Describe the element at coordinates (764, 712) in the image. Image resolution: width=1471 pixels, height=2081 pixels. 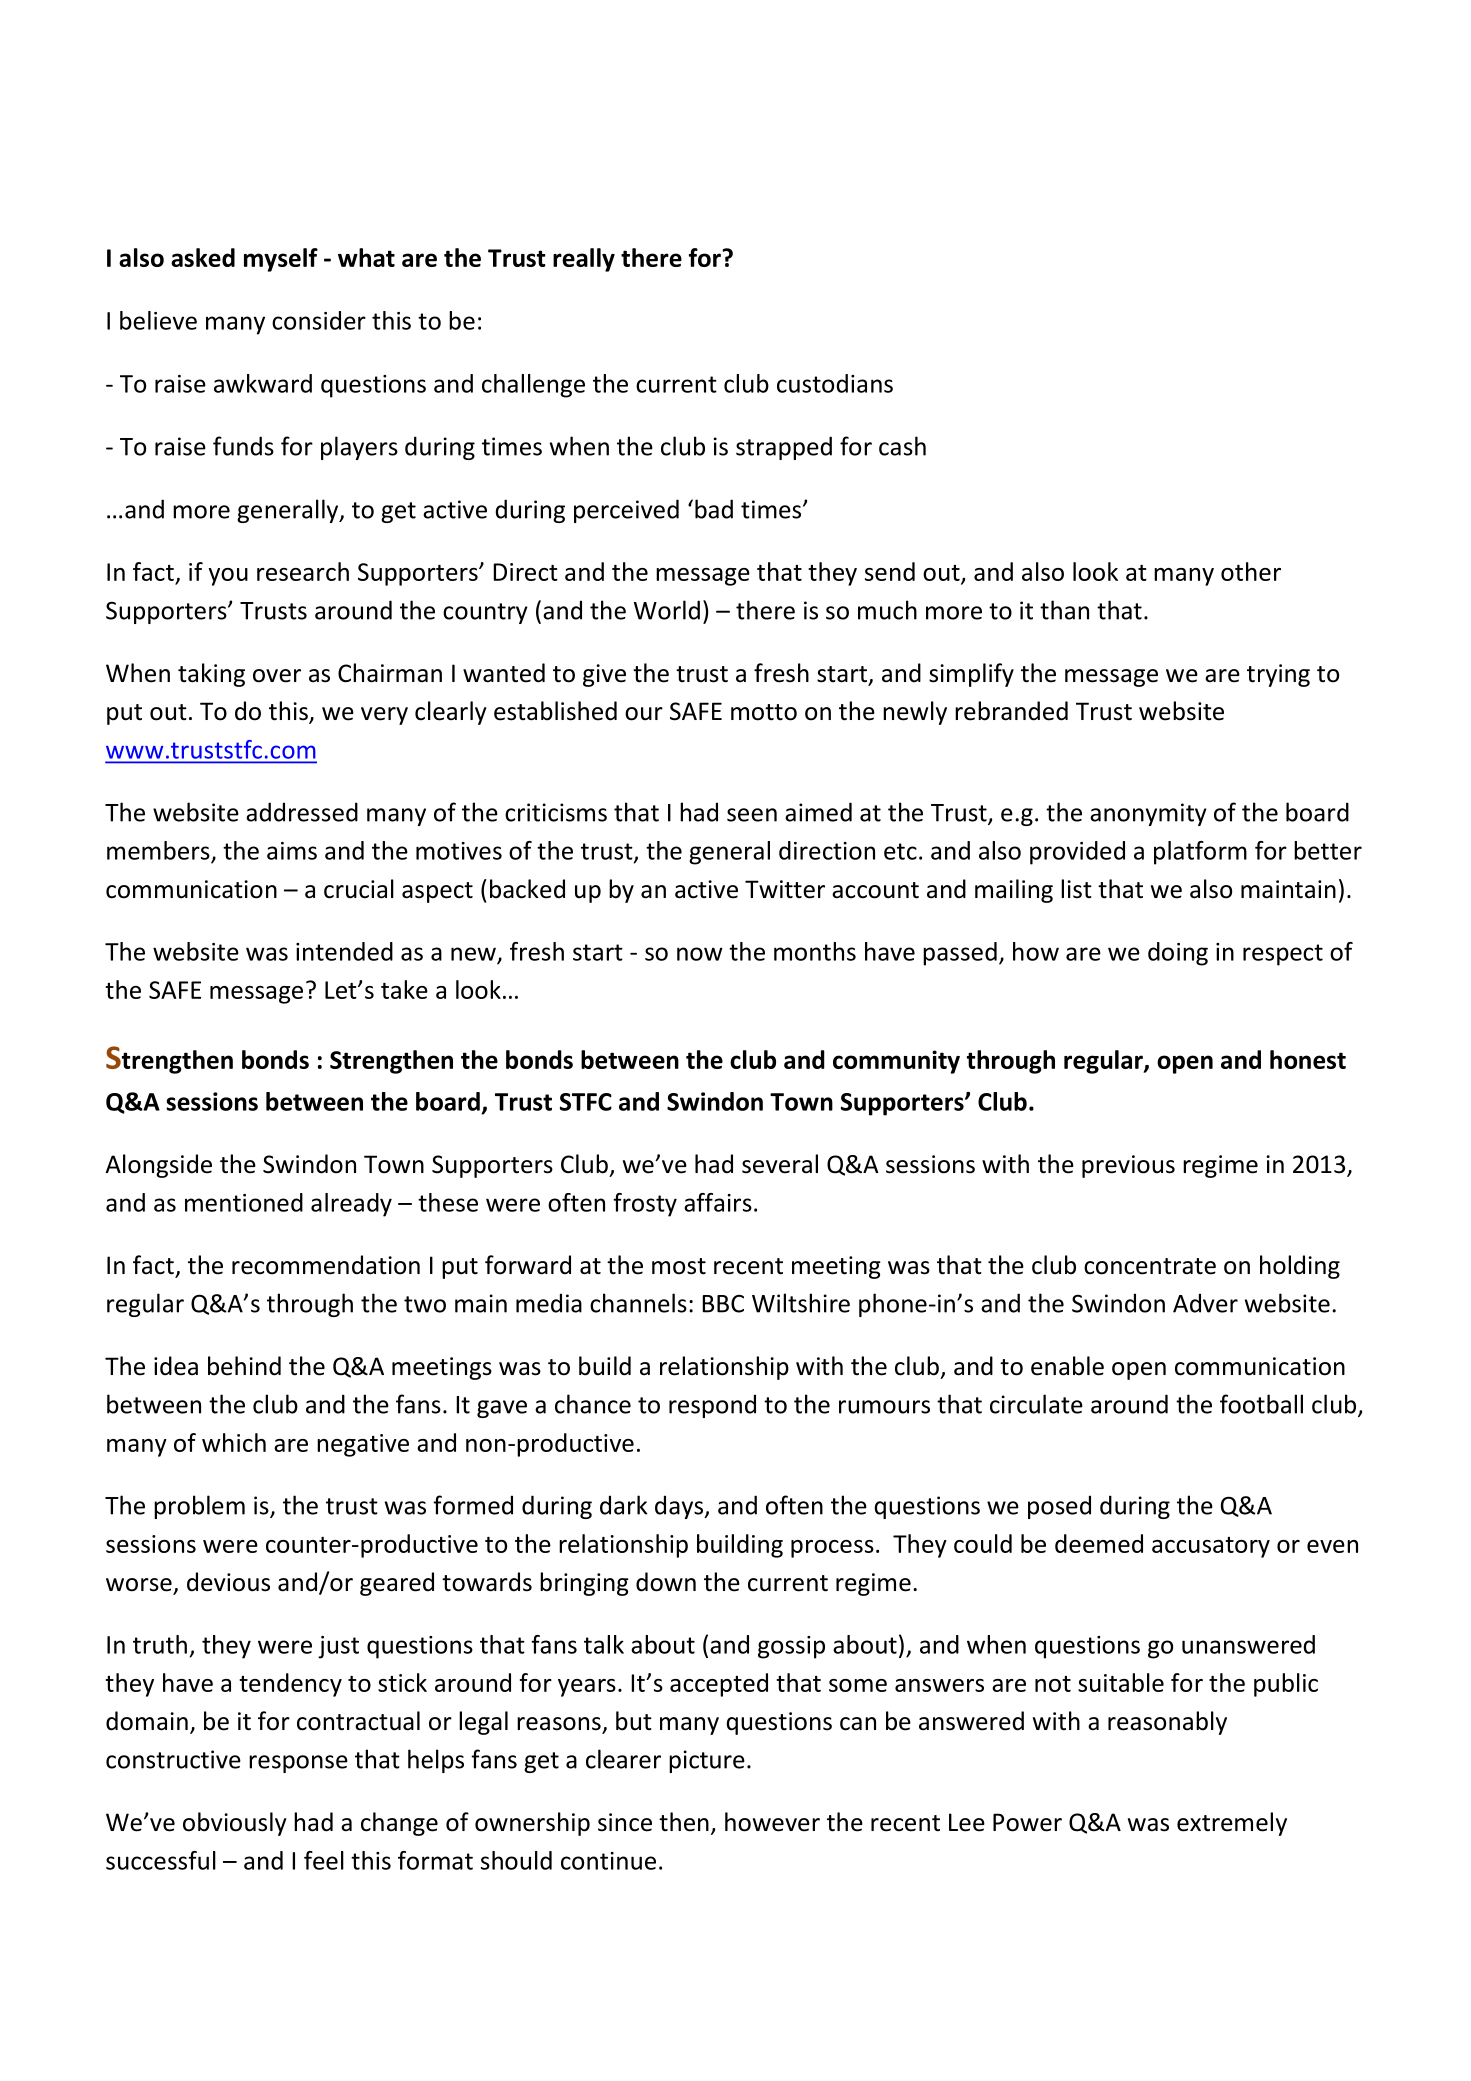
I see `motto` at that location.
